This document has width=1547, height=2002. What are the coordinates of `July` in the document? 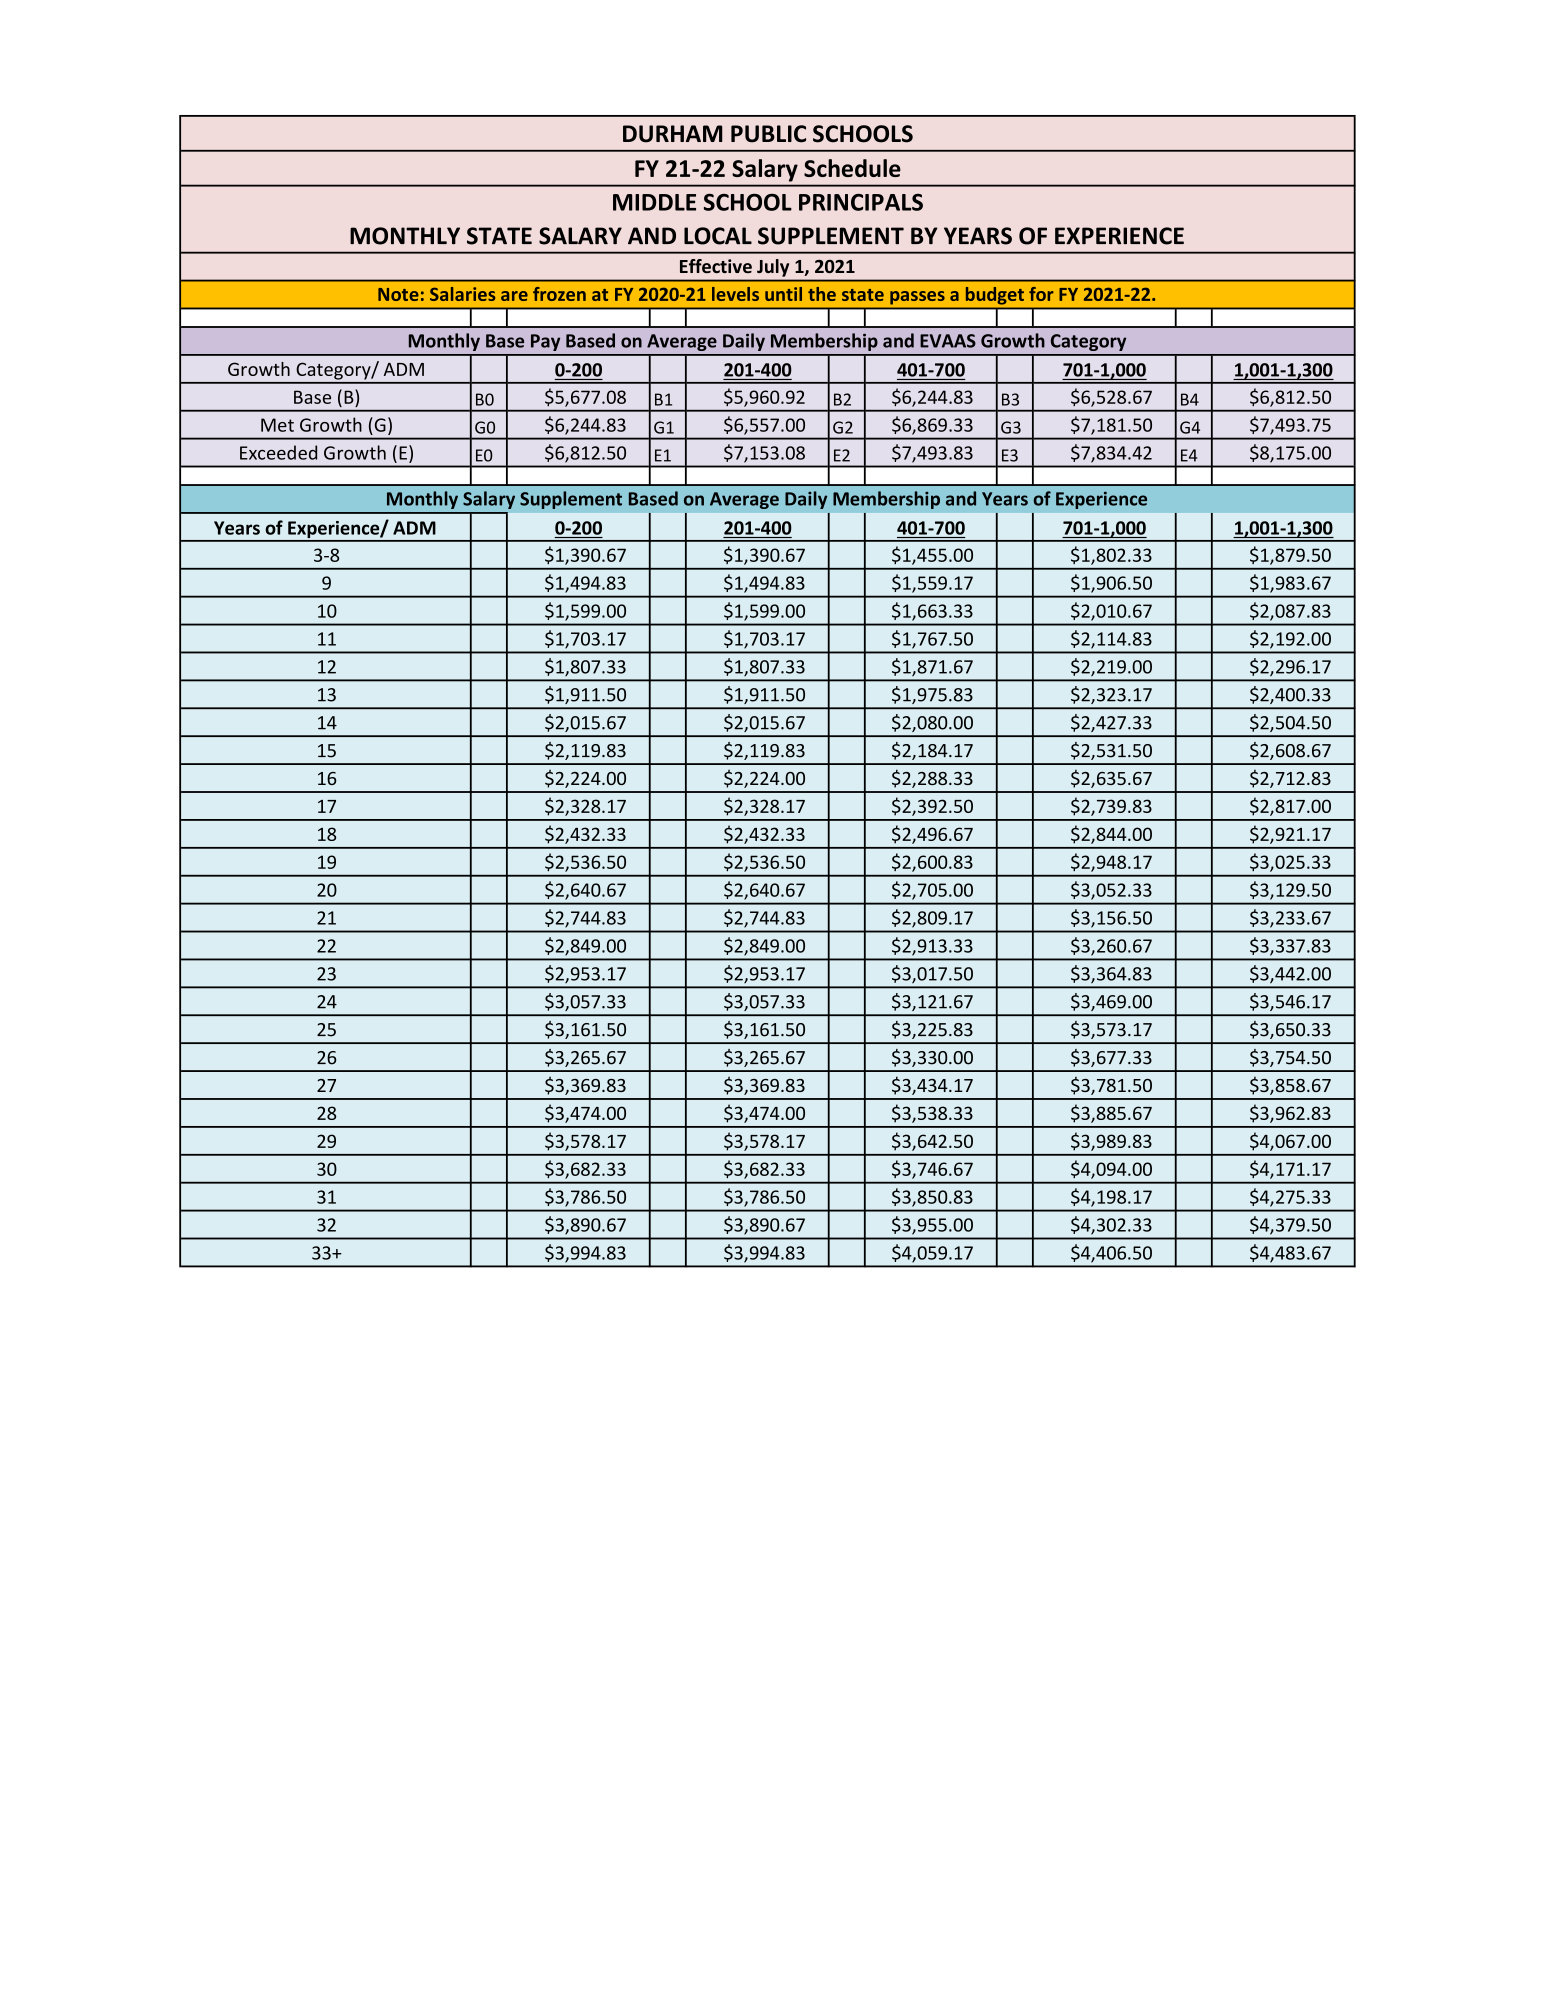 It's located at (773, 268).
